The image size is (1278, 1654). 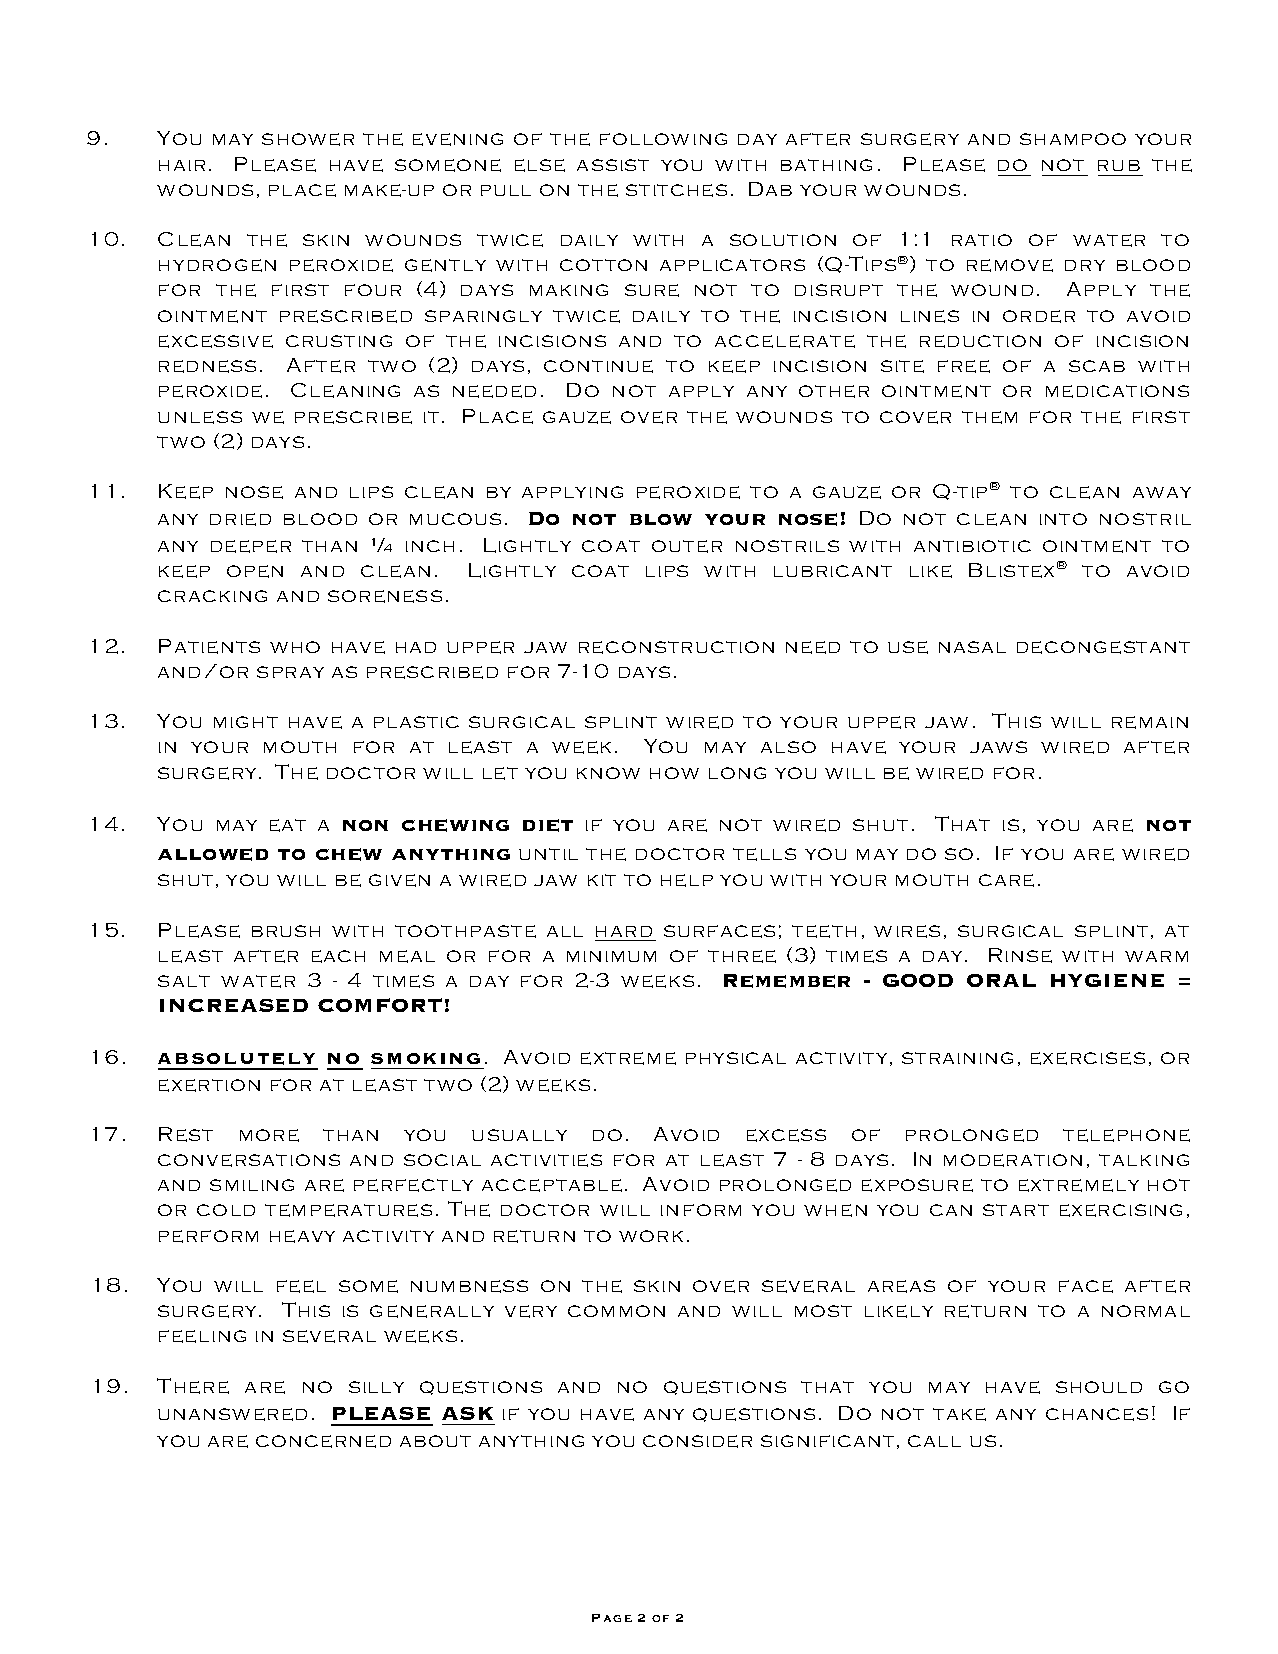 What do you see at coordinates (323, 1441) in the document?
I see `concerned` at bounding box center [323, 1441].
